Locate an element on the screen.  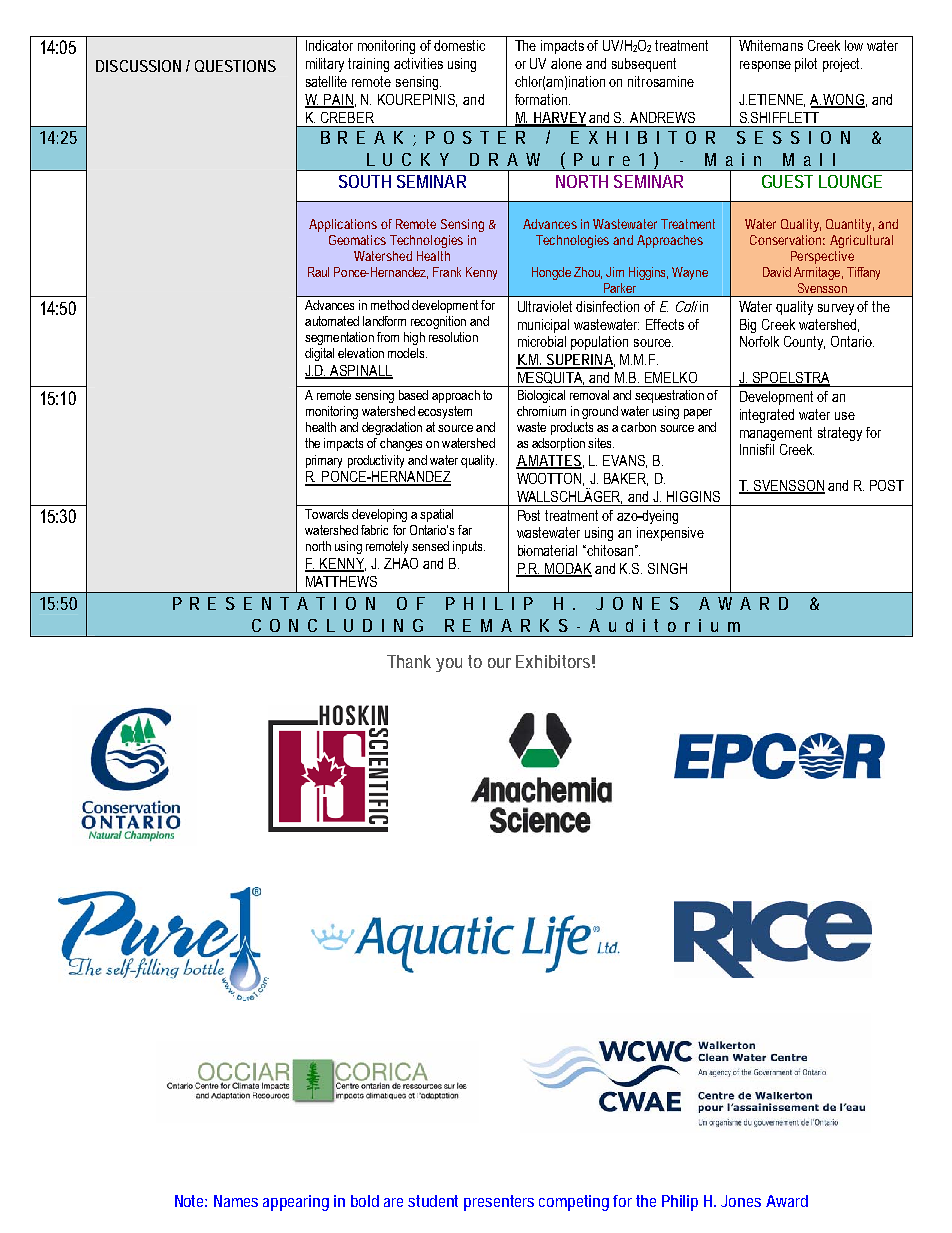
QUESTIONS is located at coordinates (235, 66).
